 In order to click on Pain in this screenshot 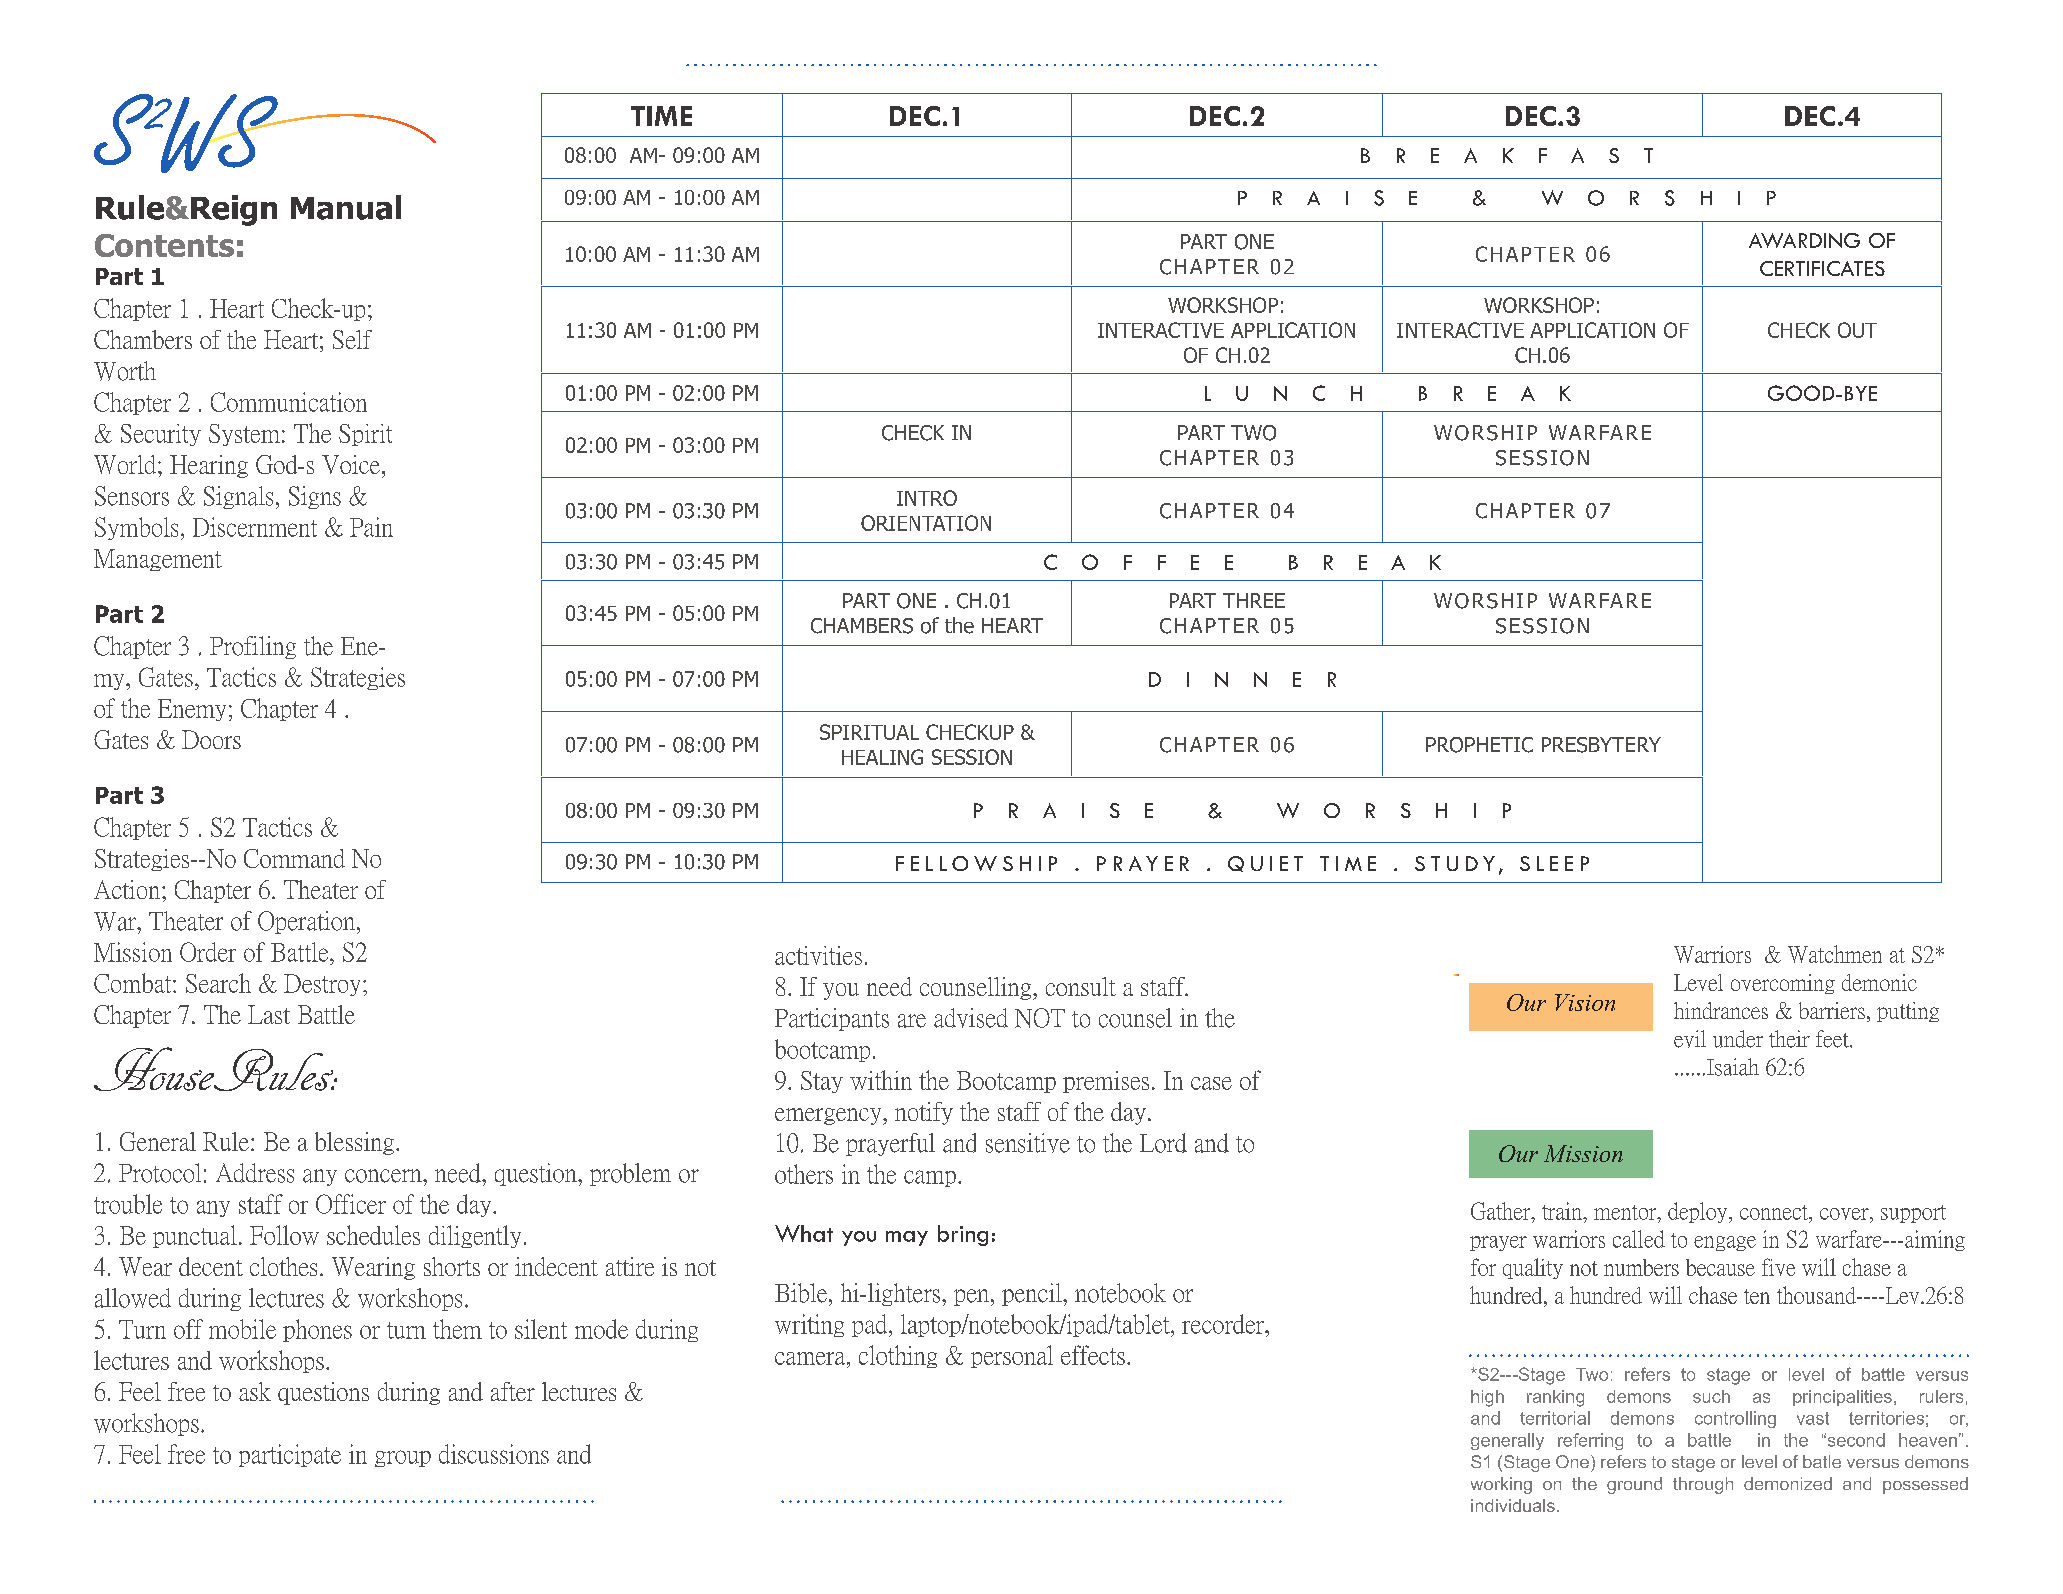, I will do `click(371, 527)`.
